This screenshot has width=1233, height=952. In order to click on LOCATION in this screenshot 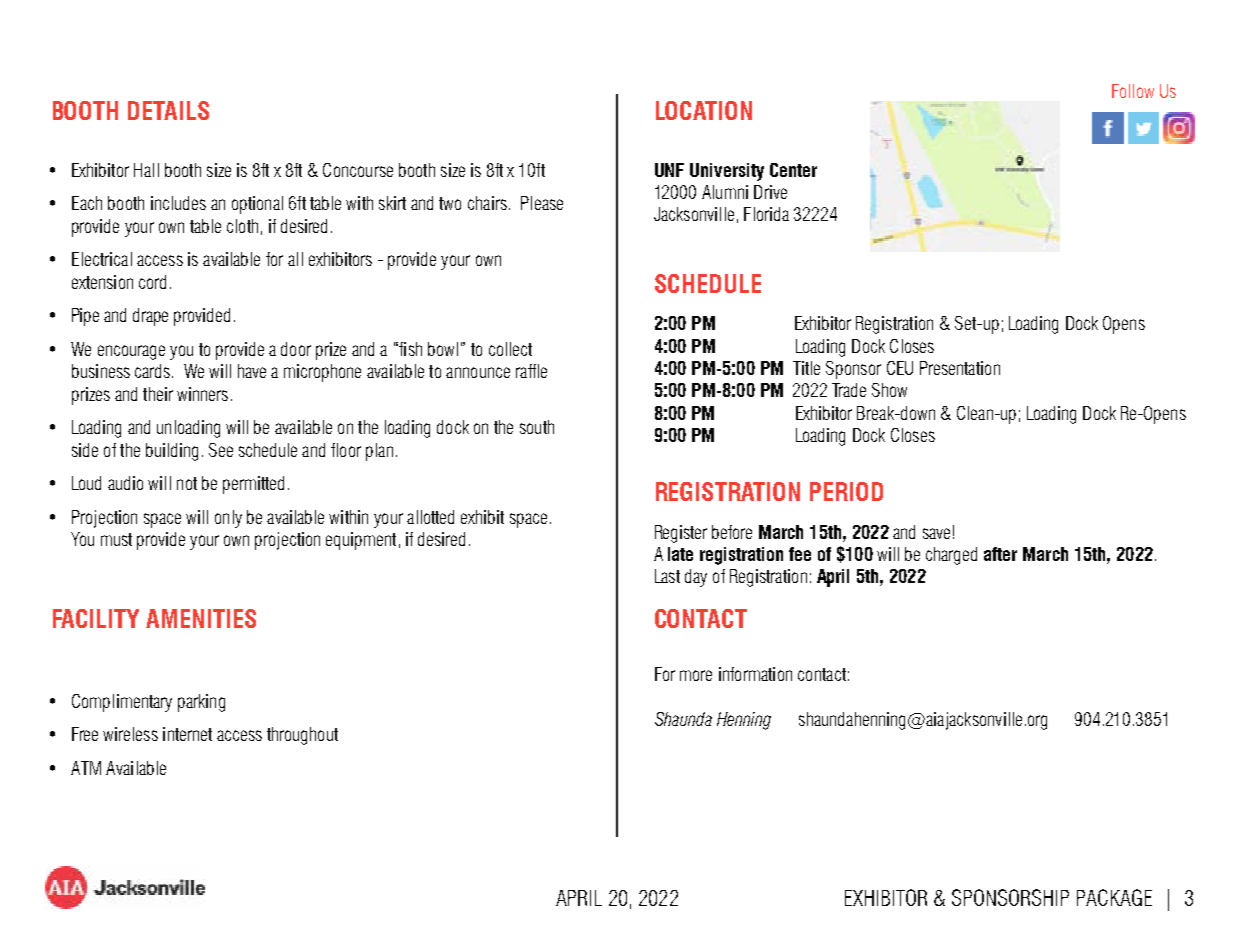, I will do `click(704, 110)`.
